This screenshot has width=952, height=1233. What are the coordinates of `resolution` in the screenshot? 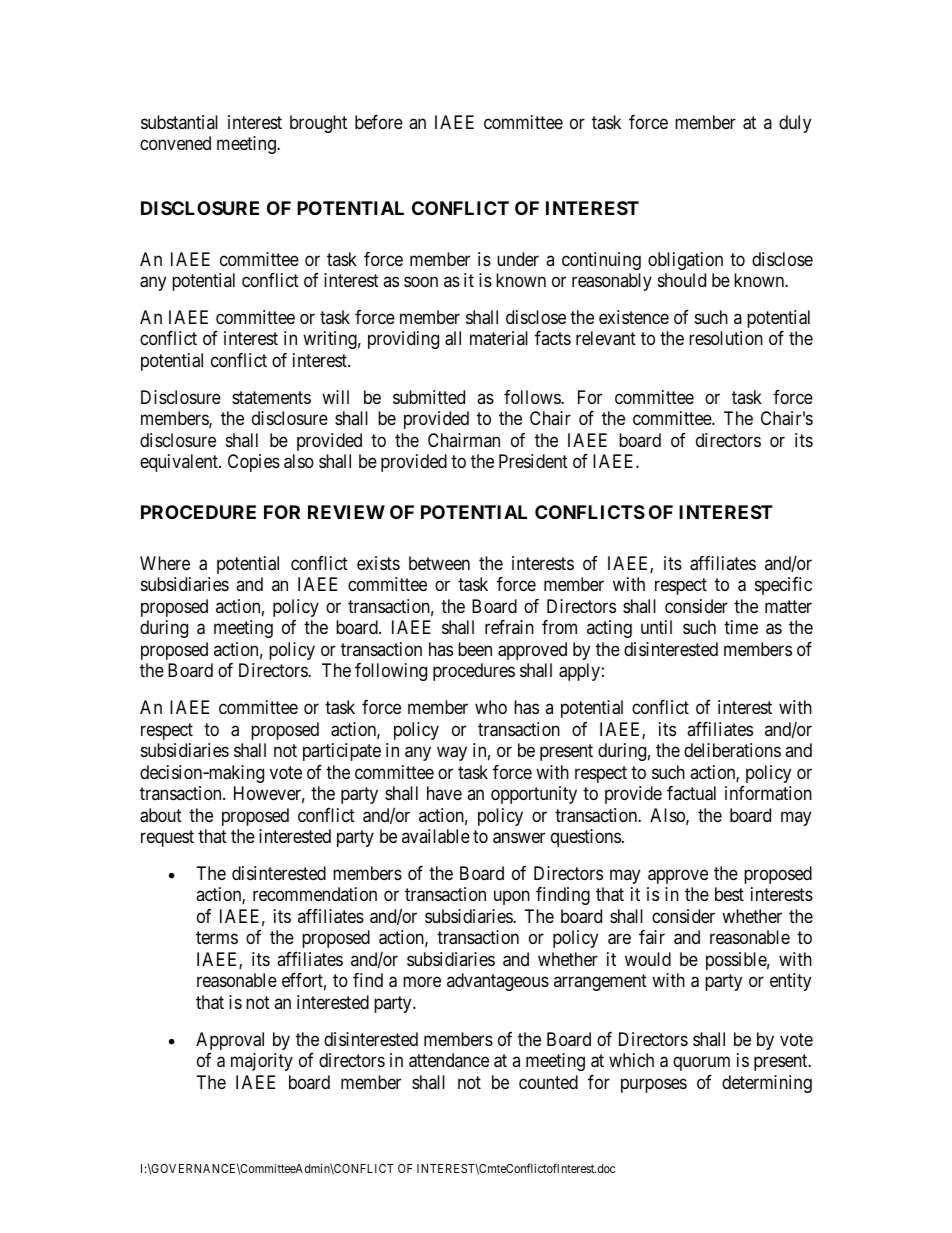 It's located at (726, 338).
